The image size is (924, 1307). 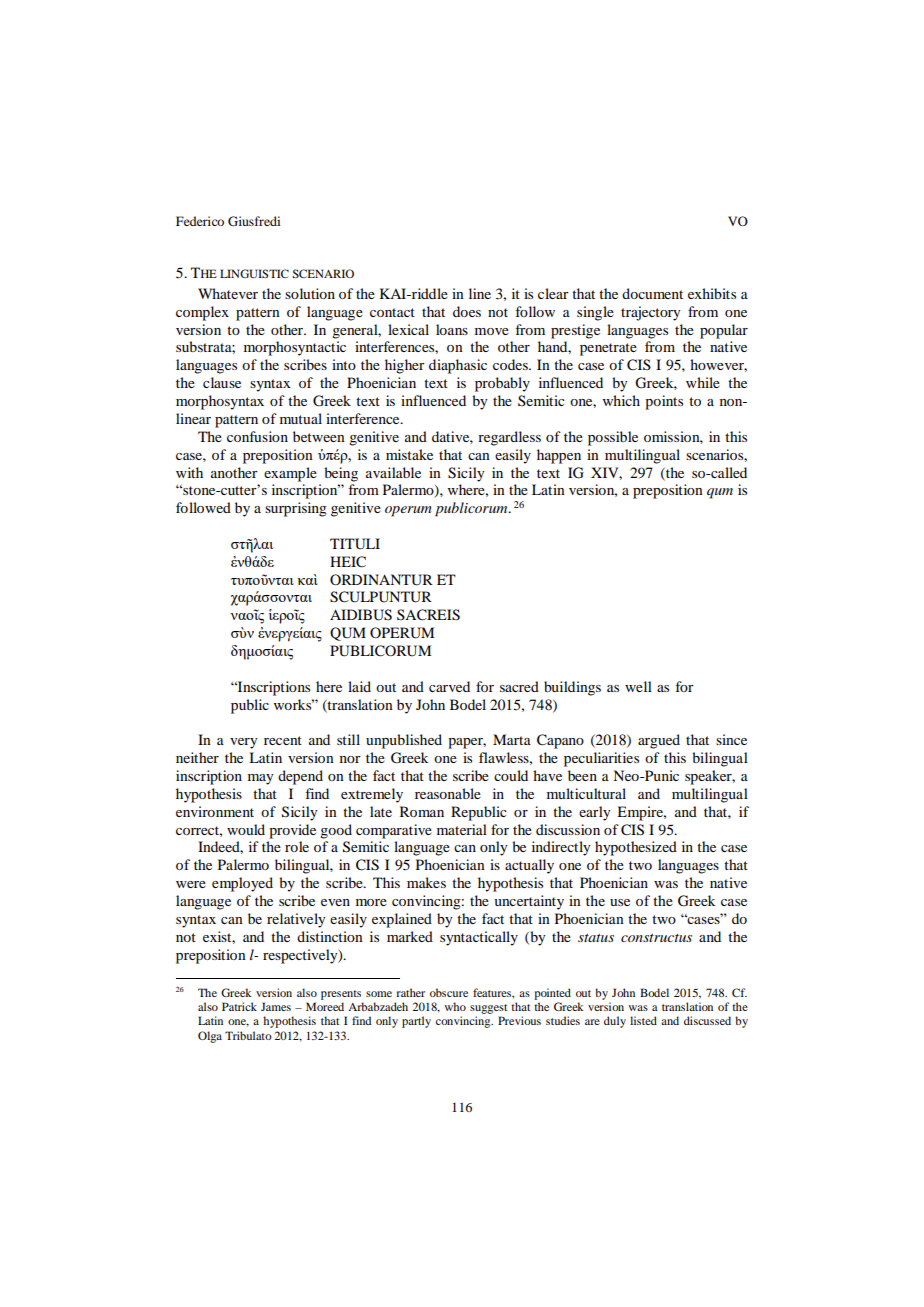 What do you see at coordinates (652, 293) in the document?
I see `document` at bounding box center [652, 293].
